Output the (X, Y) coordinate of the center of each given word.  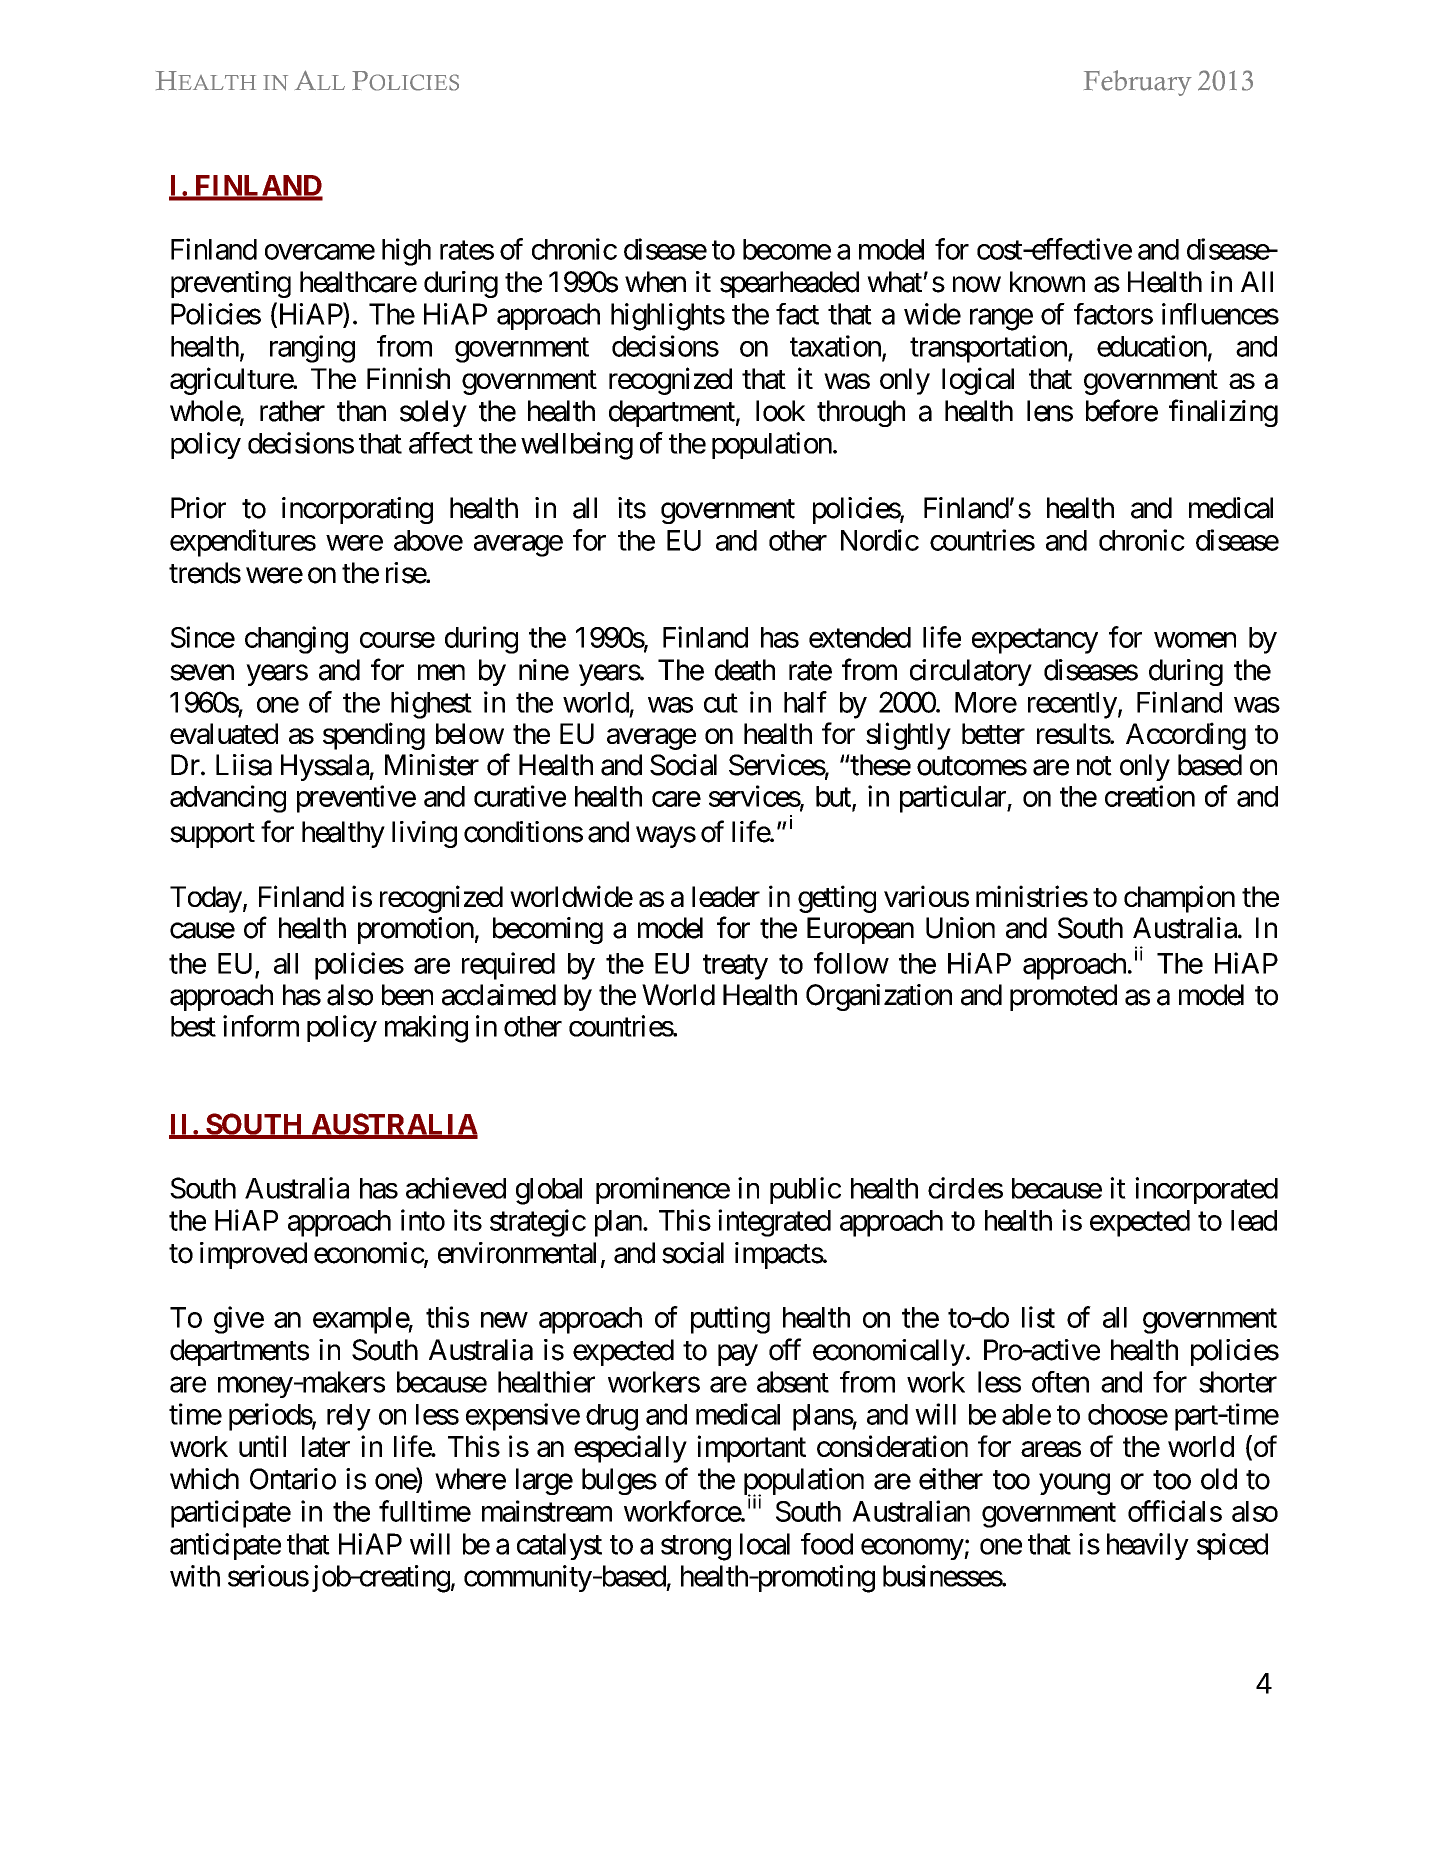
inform (261, 1026)
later (326, 1446)
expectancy (1035, 641)
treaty (735, 967)
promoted (1063, 997)
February (1138, 83)
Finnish (408, 378)
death (745, 670)
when (655, 282)
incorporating (357, 510)
